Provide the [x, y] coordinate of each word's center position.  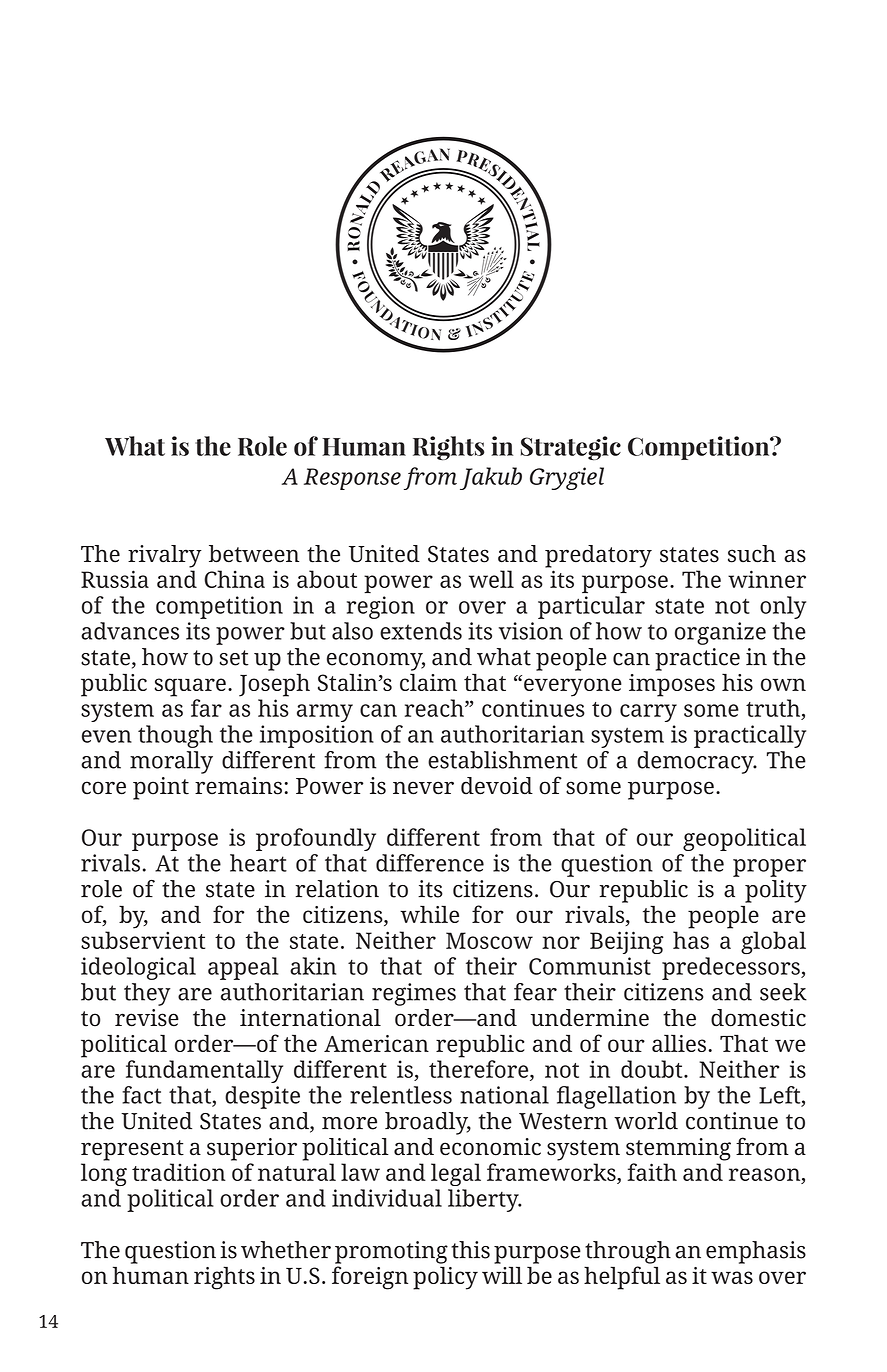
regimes [414, 994]
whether [286, 1250]
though [175, 736]
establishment [503, 760]
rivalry [165, 556]
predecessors [732, 968]
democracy [696, 762]
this [470, 1250]
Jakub [491, 478]
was [732, 1277]
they [147, 994]
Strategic [571, 448]
